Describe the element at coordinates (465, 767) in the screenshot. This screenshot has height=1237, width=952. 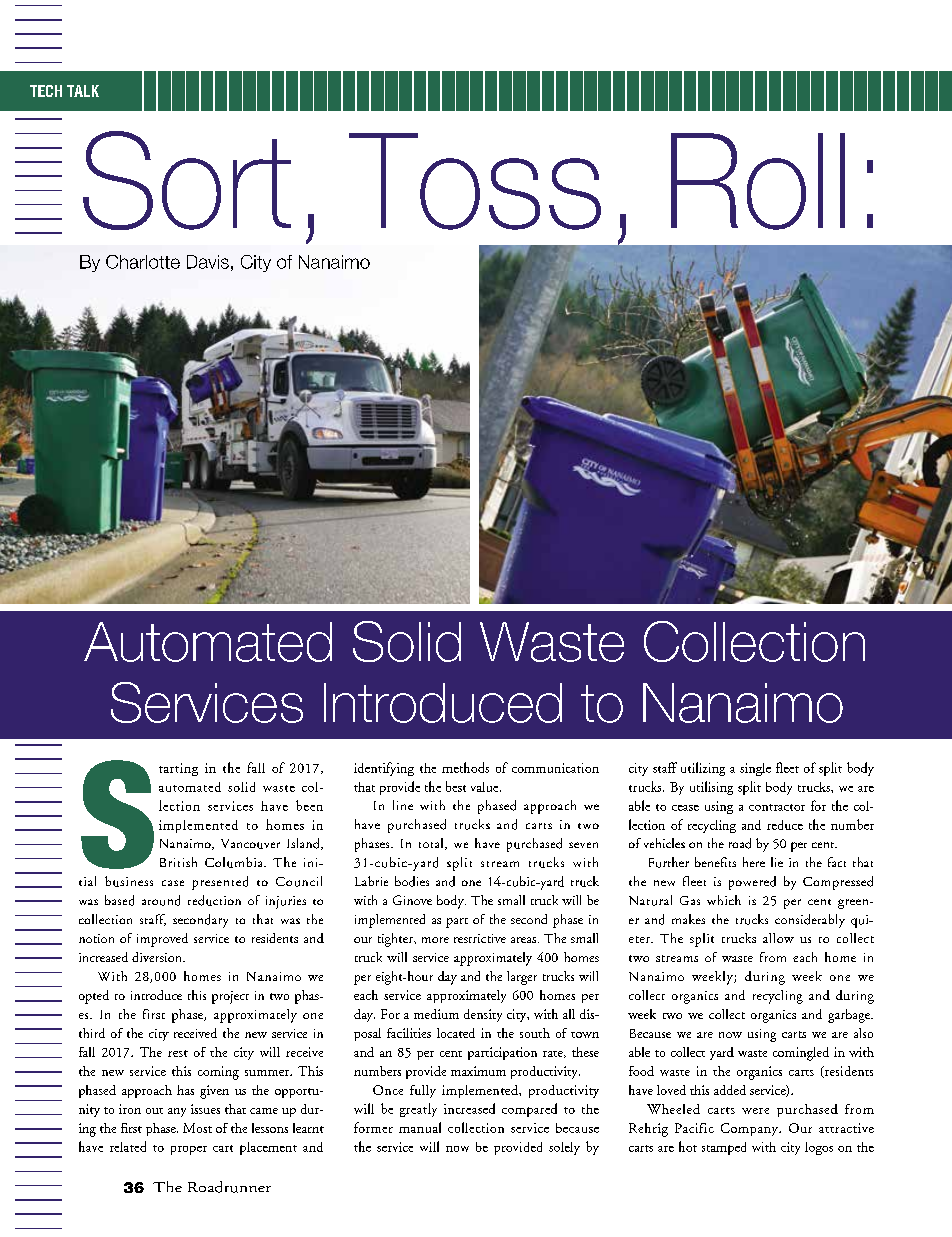
I see `methods` at that location.
